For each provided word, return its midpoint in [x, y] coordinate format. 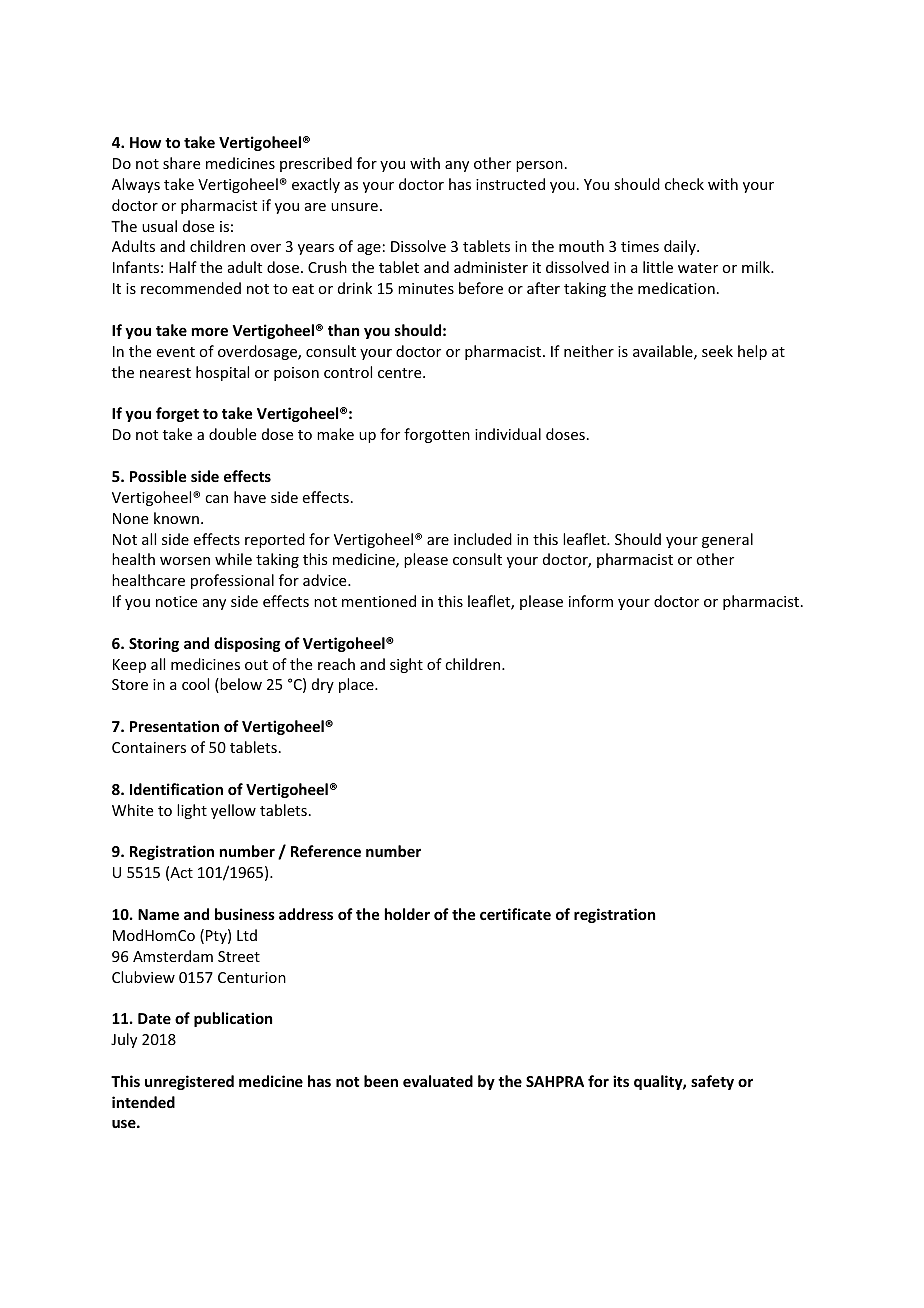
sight [406, 665]
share [181, 163]
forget [177, 414]
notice [176, 601]
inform [591, 601]
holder [407, 914]
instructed [510, 184]
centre [401, 373]
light [192, 811]
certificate [515, 914]
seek [717, 351]
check [684, 184]
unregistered [189, 1082]
